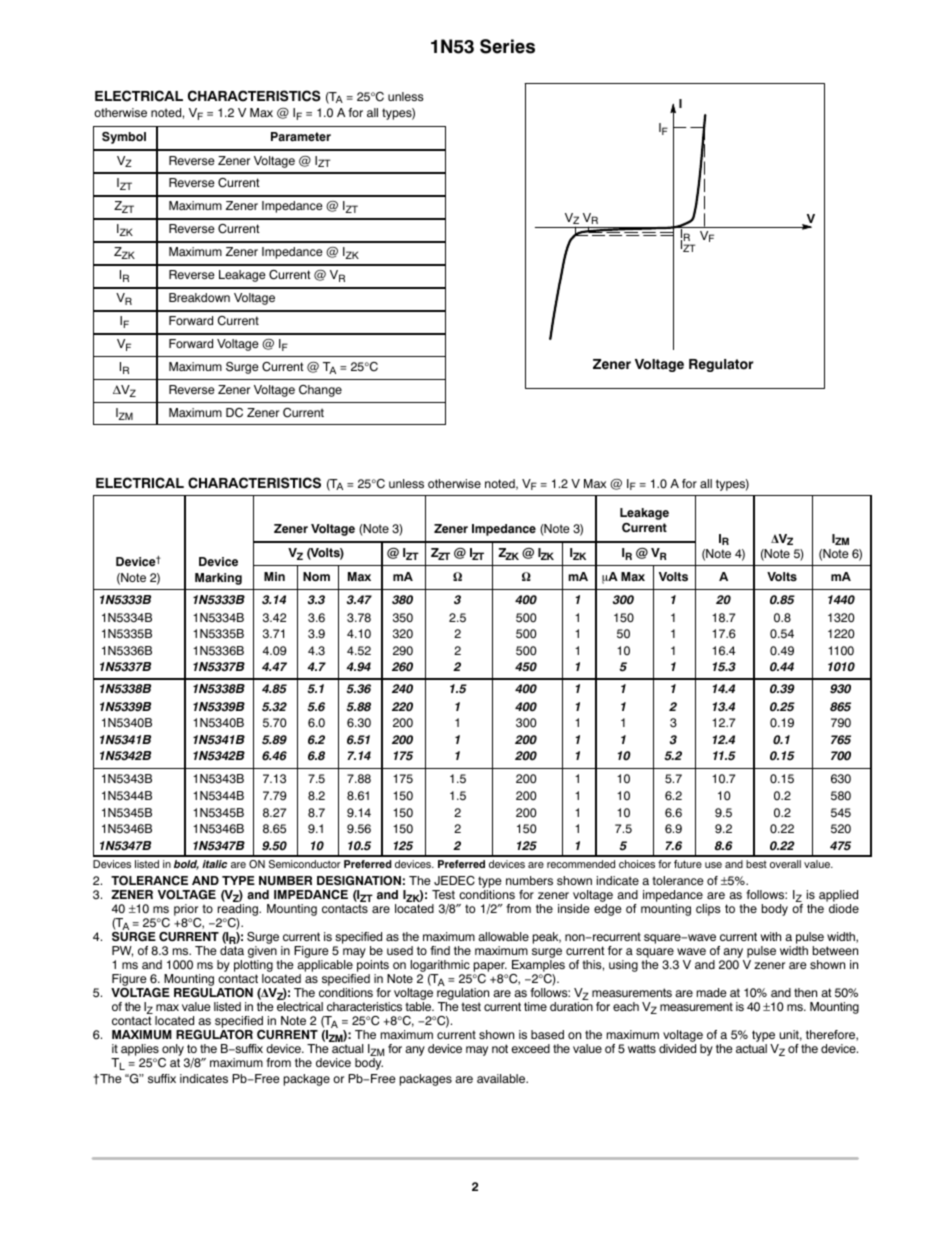 This image has height=1233, width=952. Describe the element at coordinates (502, 1078) in the image. I see `available` at that location.
